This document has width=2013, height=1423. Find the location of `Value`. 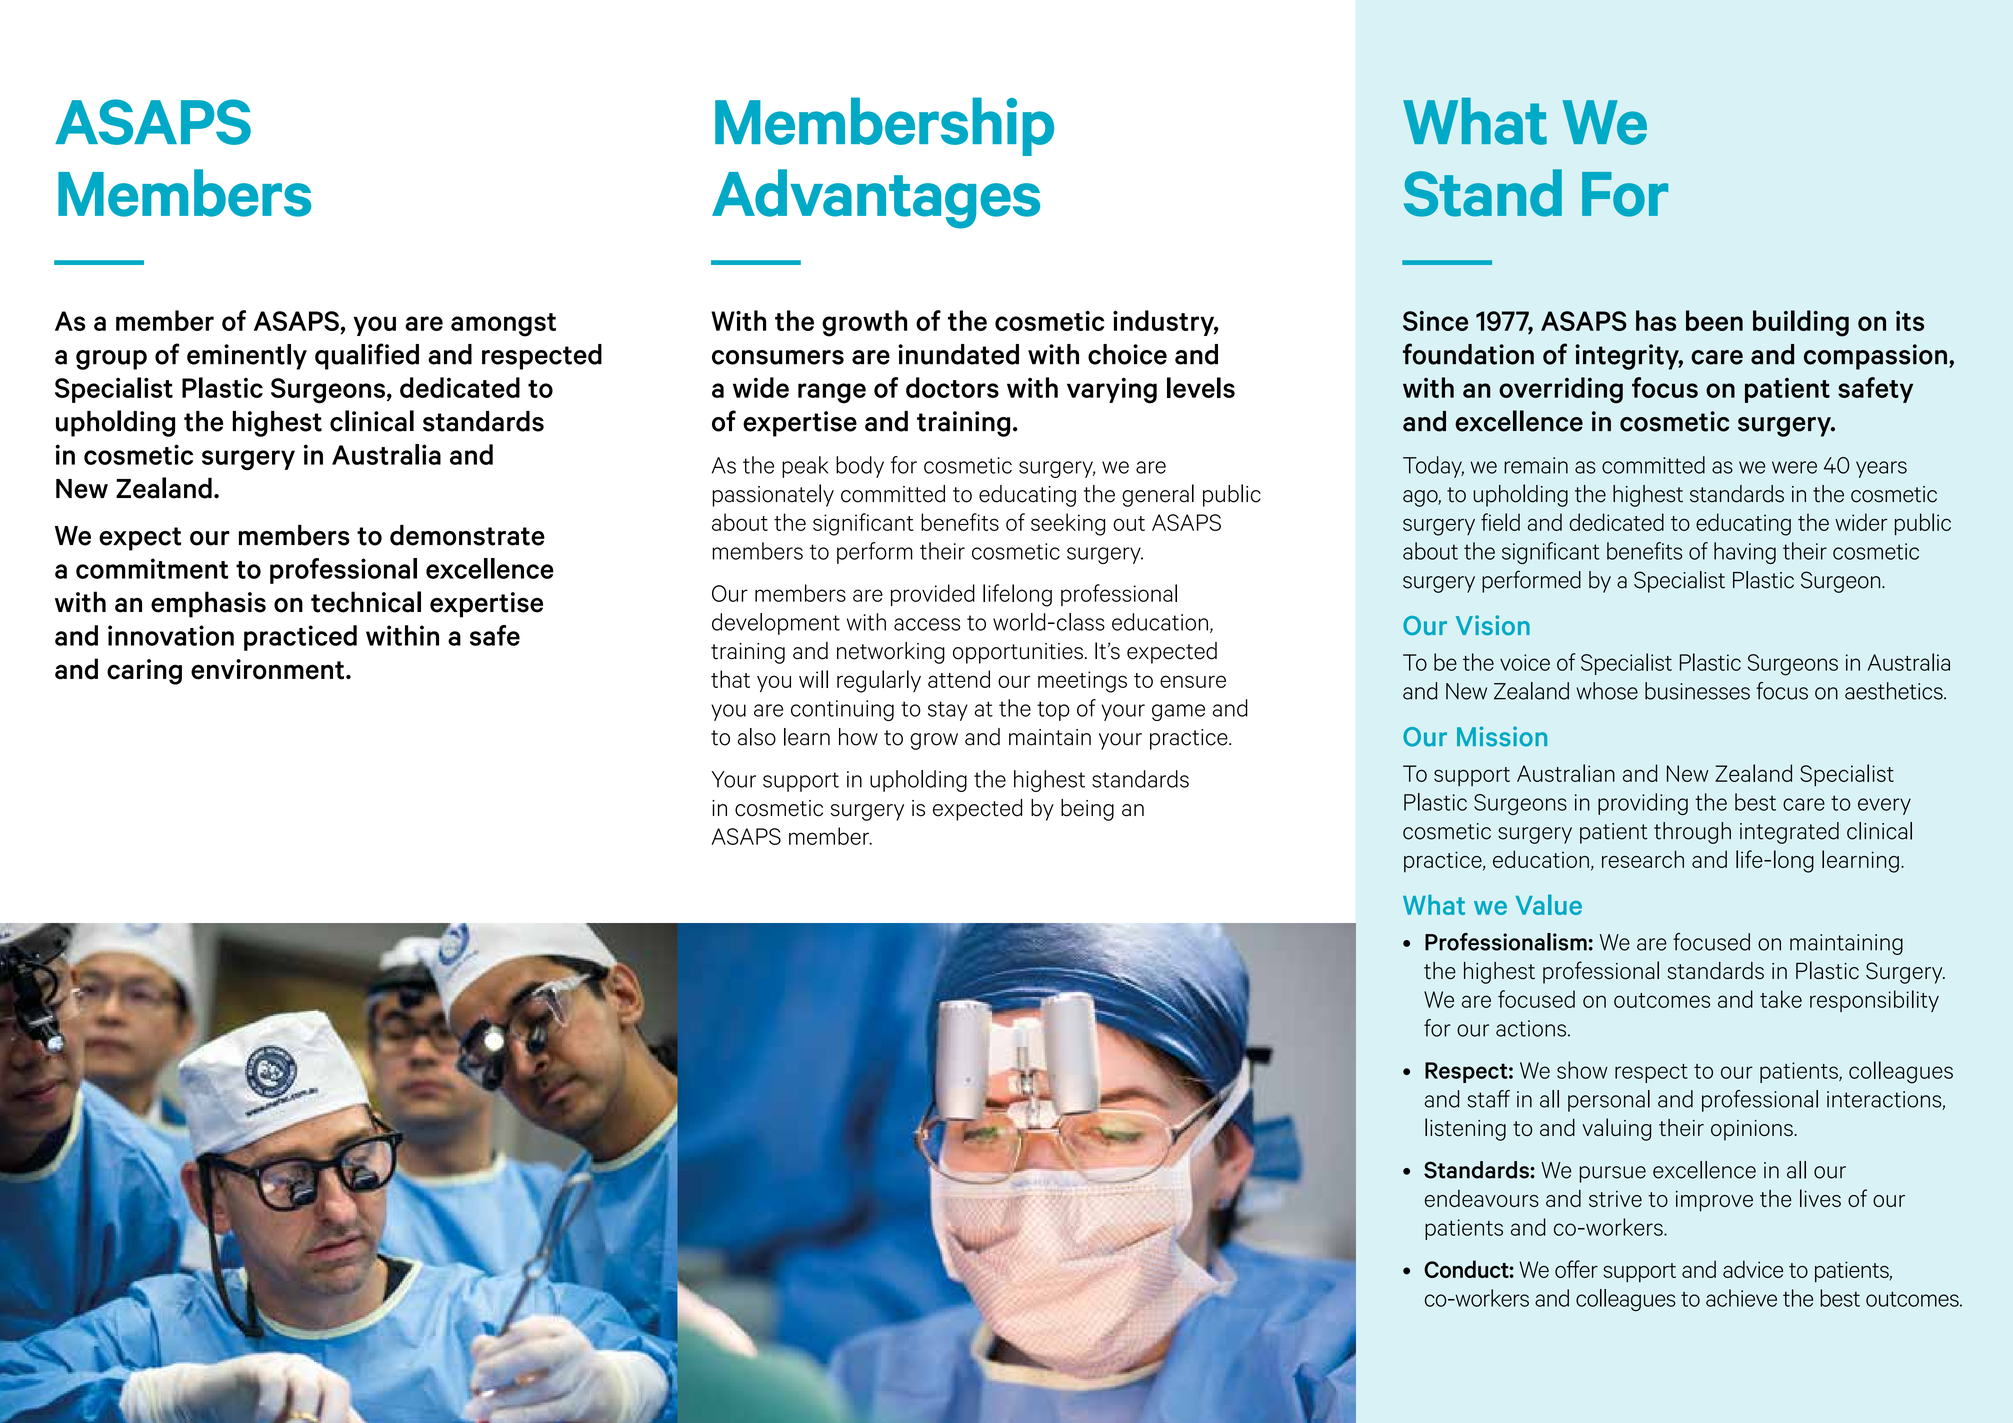

Value is located at coordinates (1549, 904).
